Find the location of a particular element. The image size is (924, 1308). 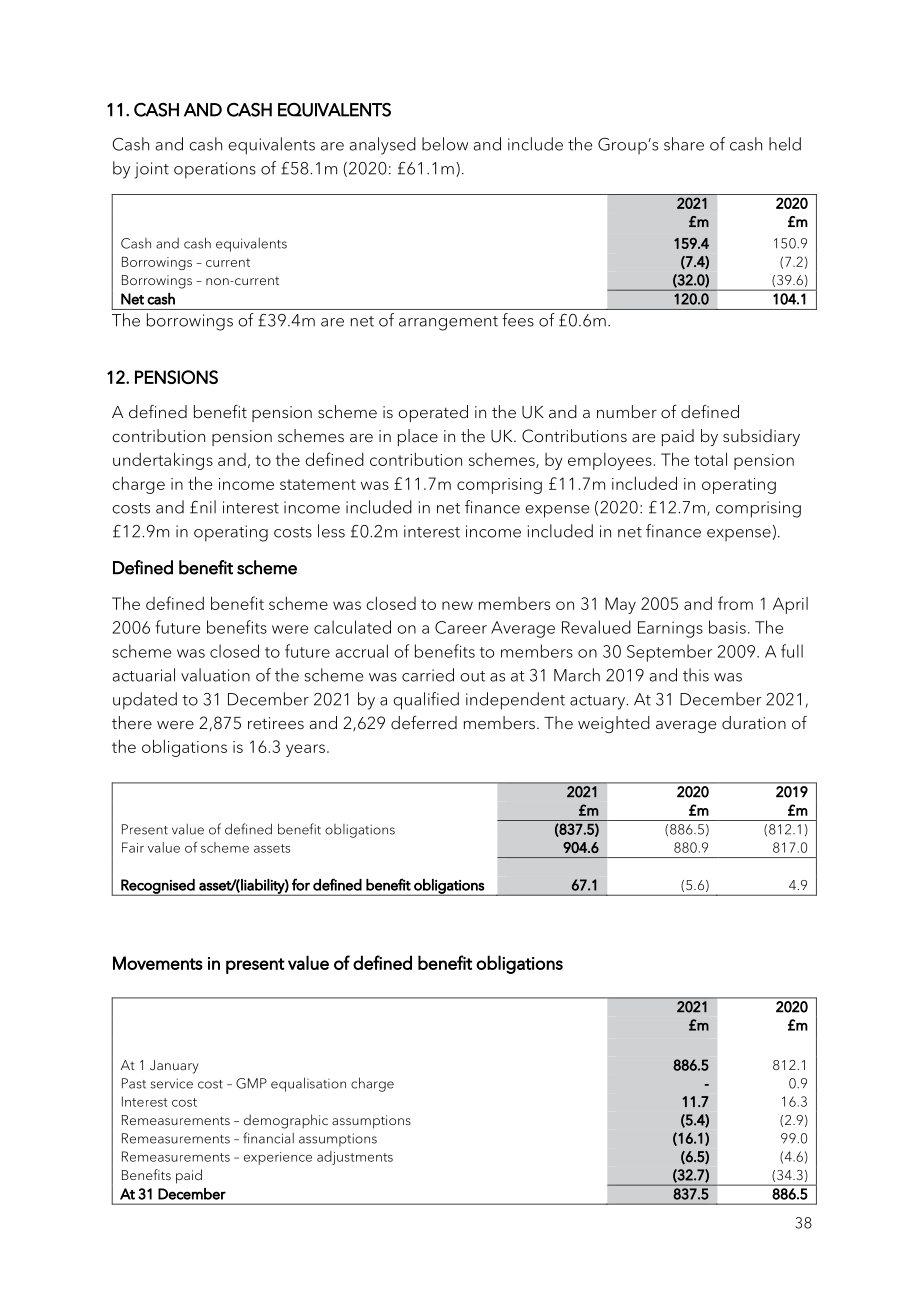

for is located at coordinates (301, 884).
